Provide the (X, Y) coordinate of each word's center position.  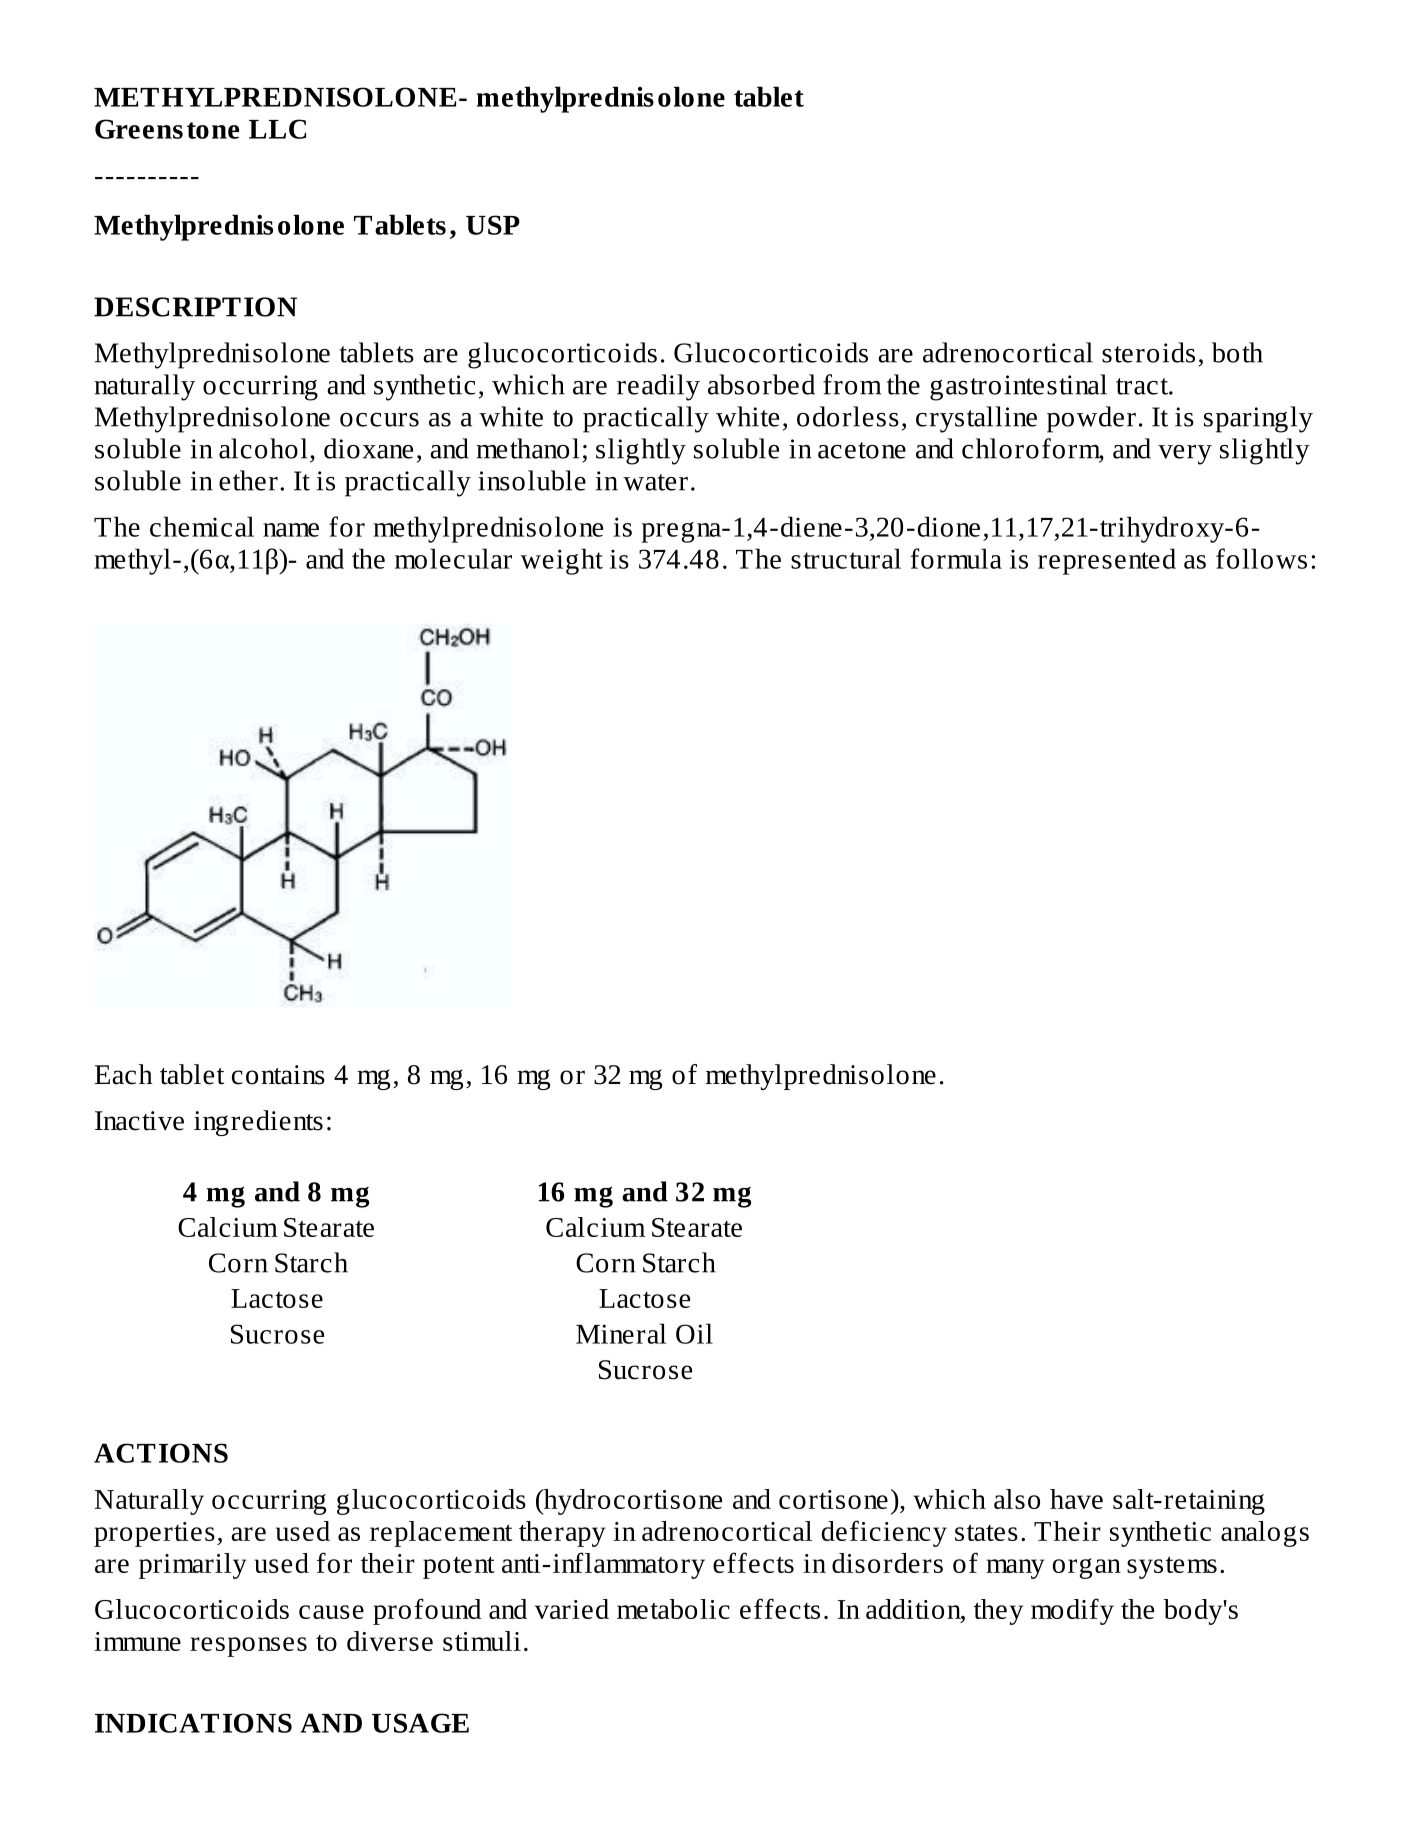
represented (1107, 561)
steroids (1148, 352)
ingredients (258, 1123)
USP (493, 225)
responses (248, 1647)
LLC (277, 129)
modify (1072, 1611)
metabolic (673, 1609)
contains (278, 1075)
